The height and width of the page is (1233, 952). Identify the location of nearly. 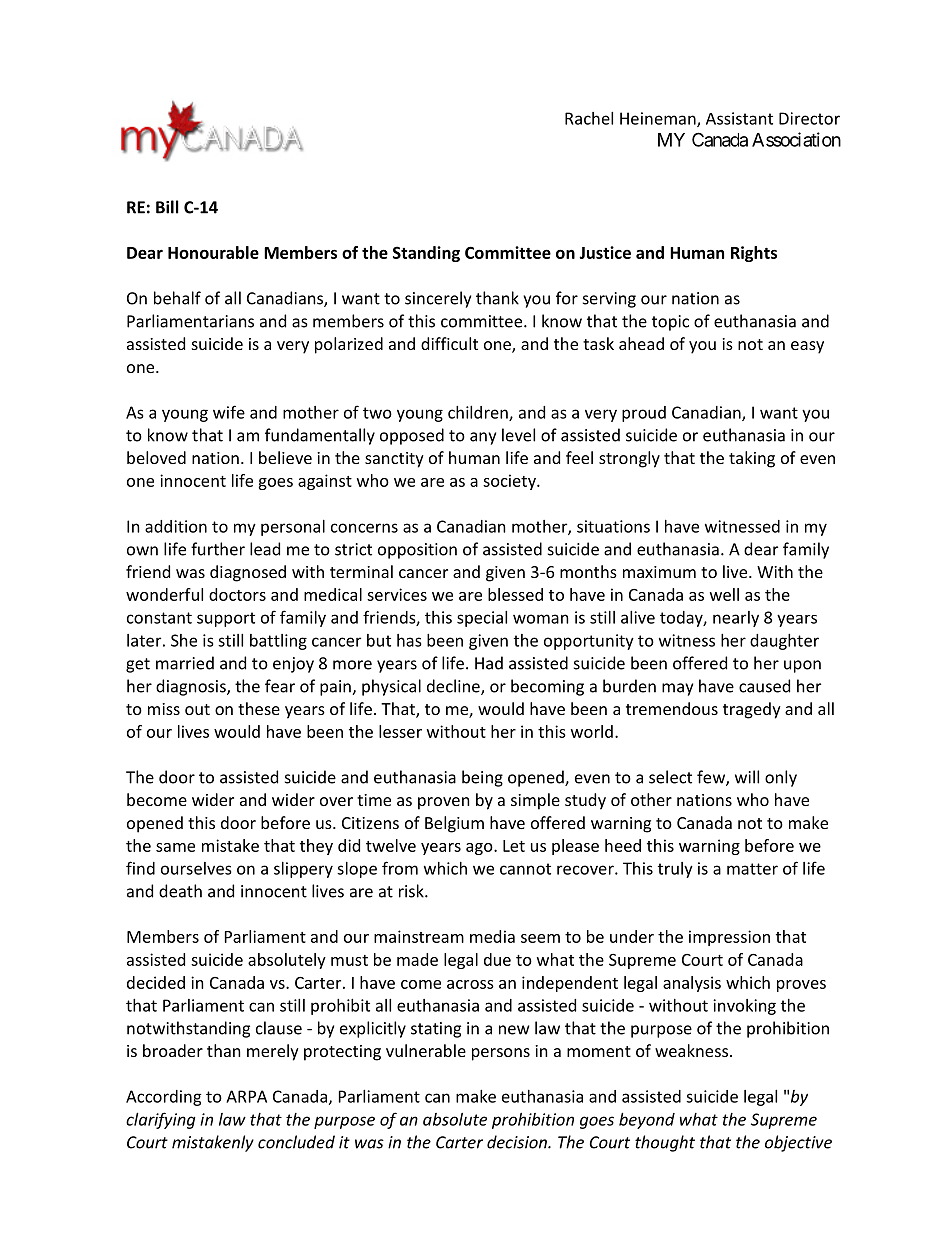
(736, 619).
